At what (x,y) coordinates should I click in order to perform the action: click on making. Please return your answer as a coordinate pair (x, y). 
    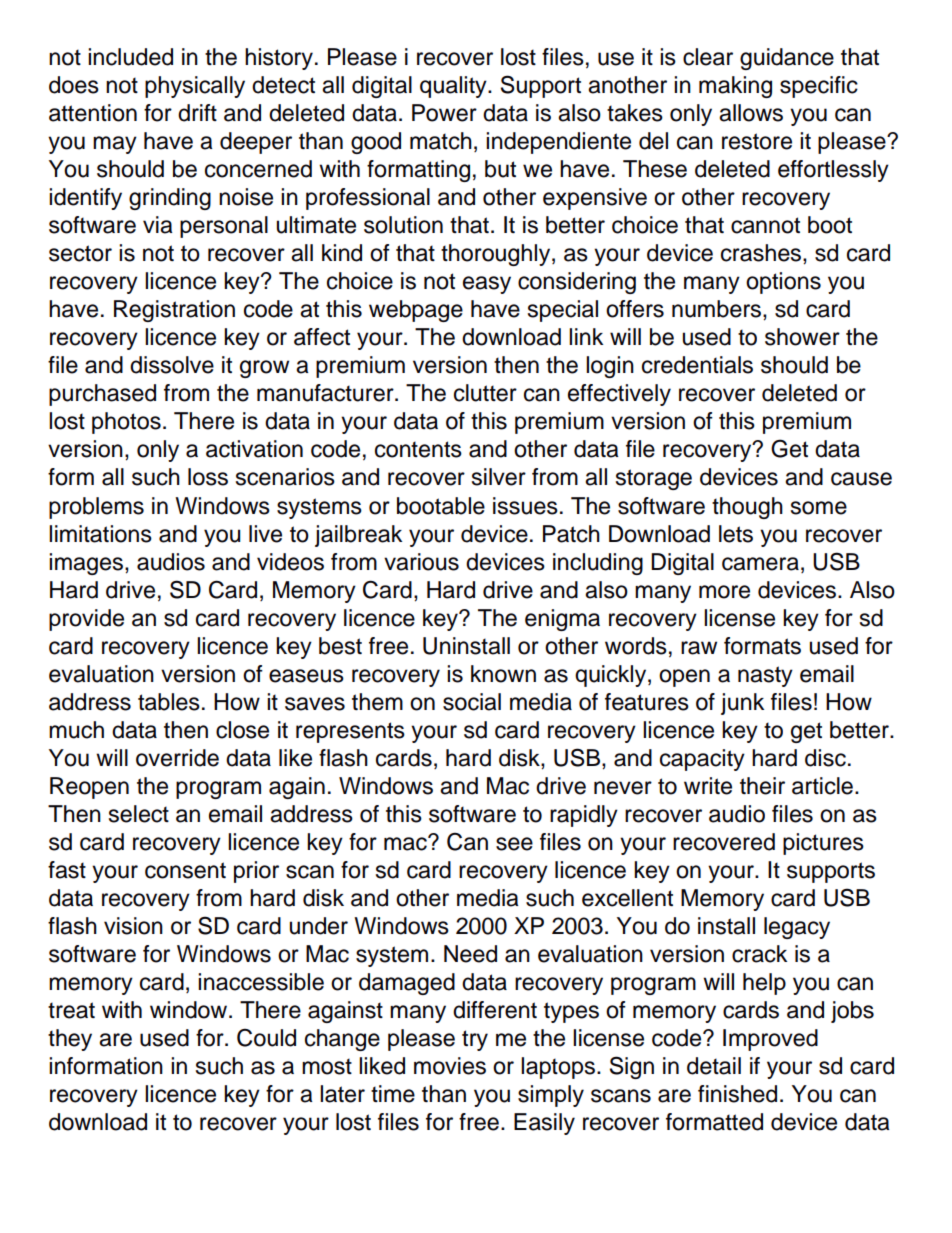
    Looking at the image, I should click on (735, 87).
